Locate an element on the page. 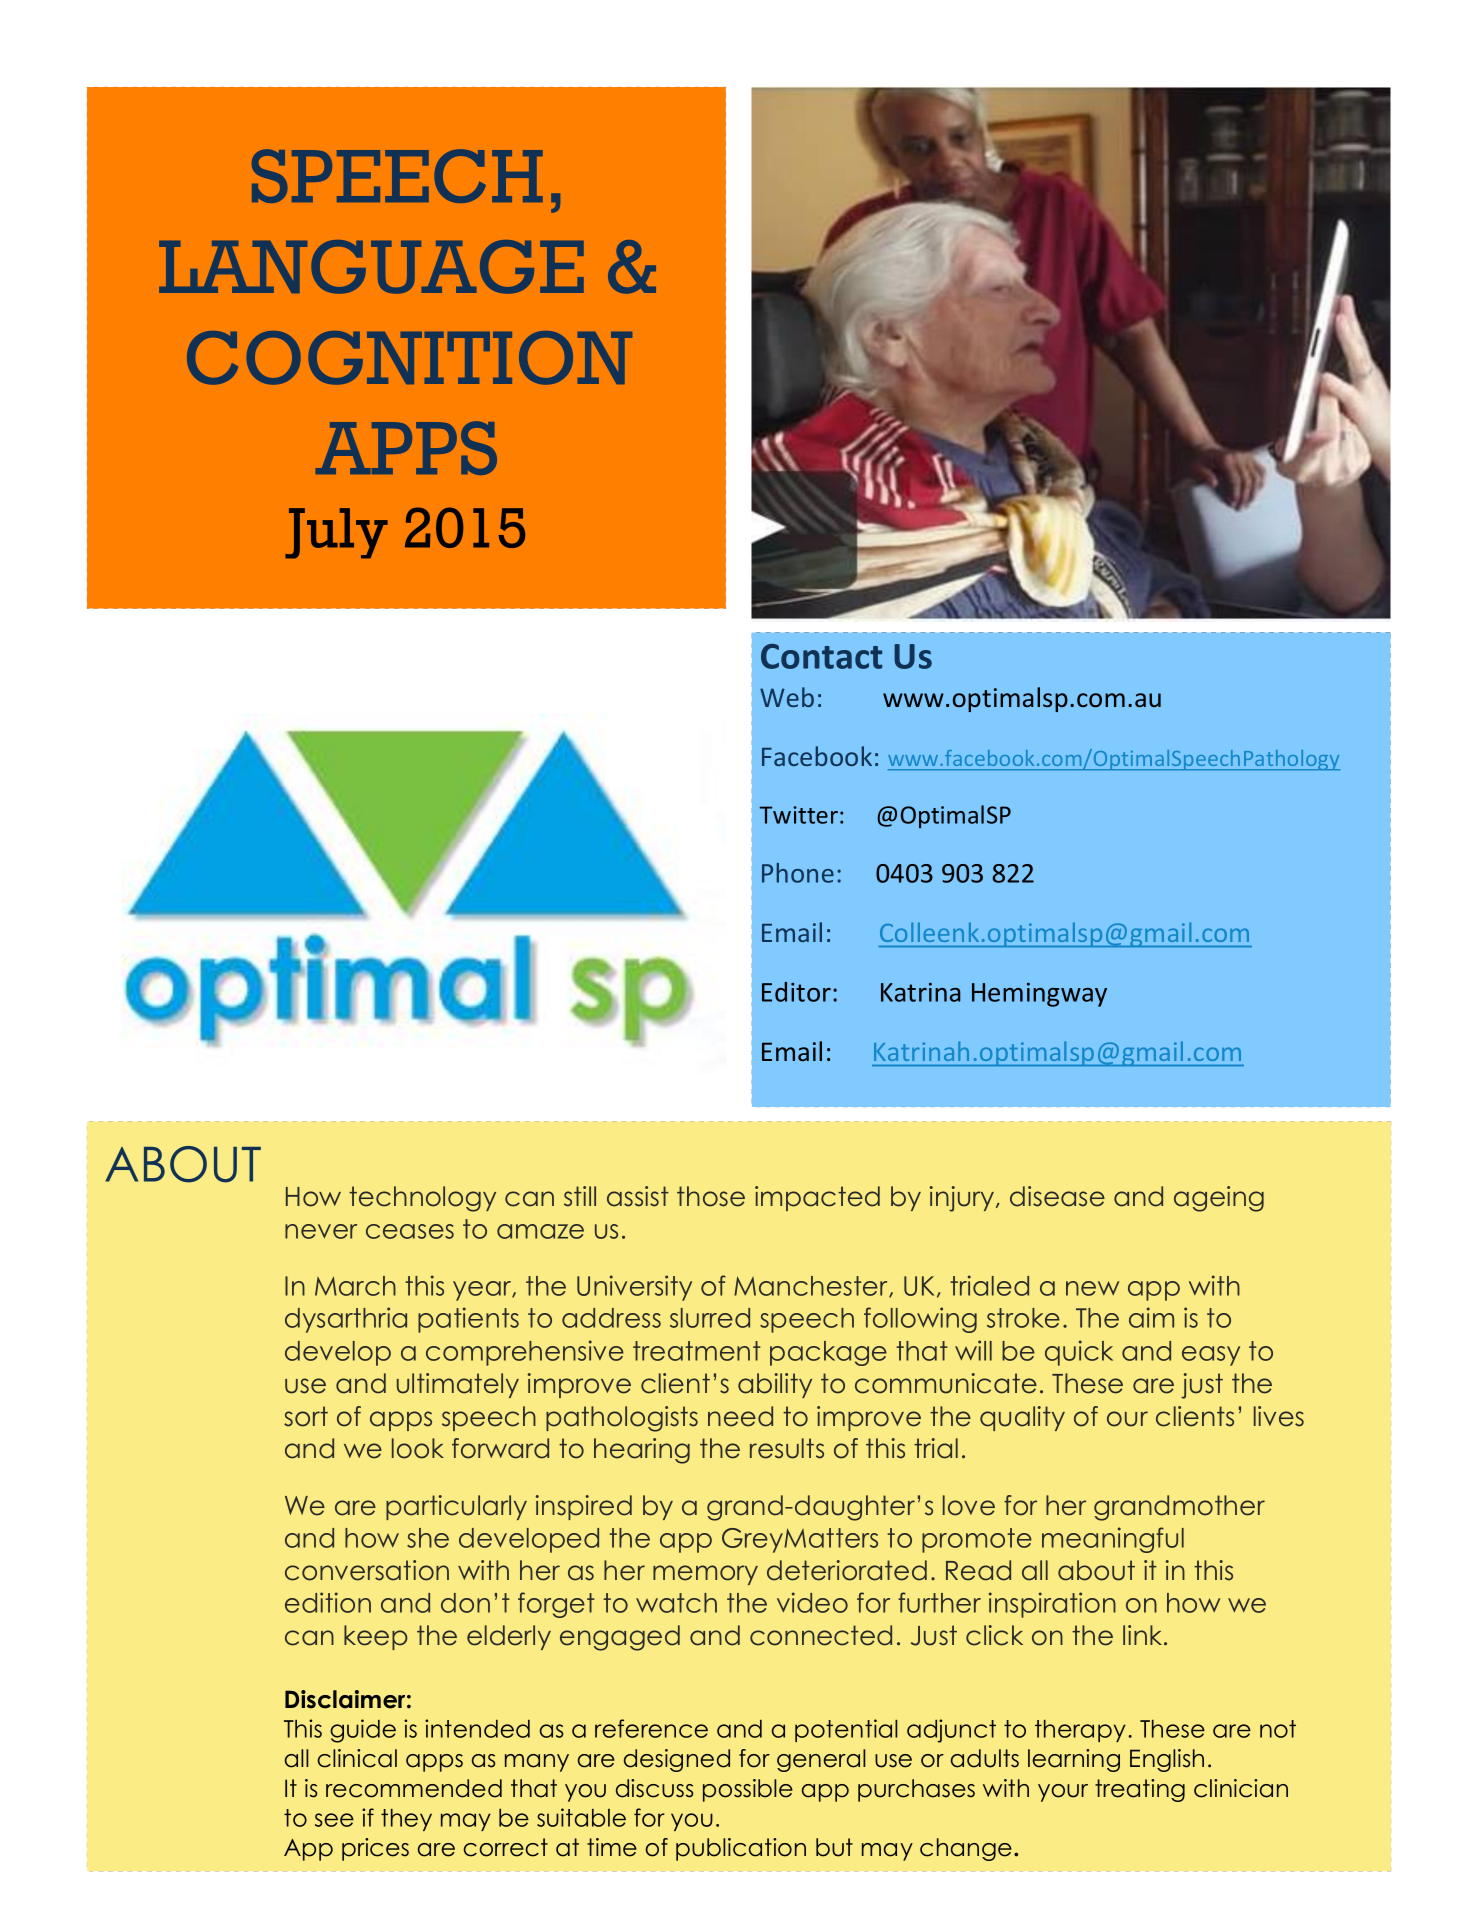  technology is located at coordinates (422, 1199).
